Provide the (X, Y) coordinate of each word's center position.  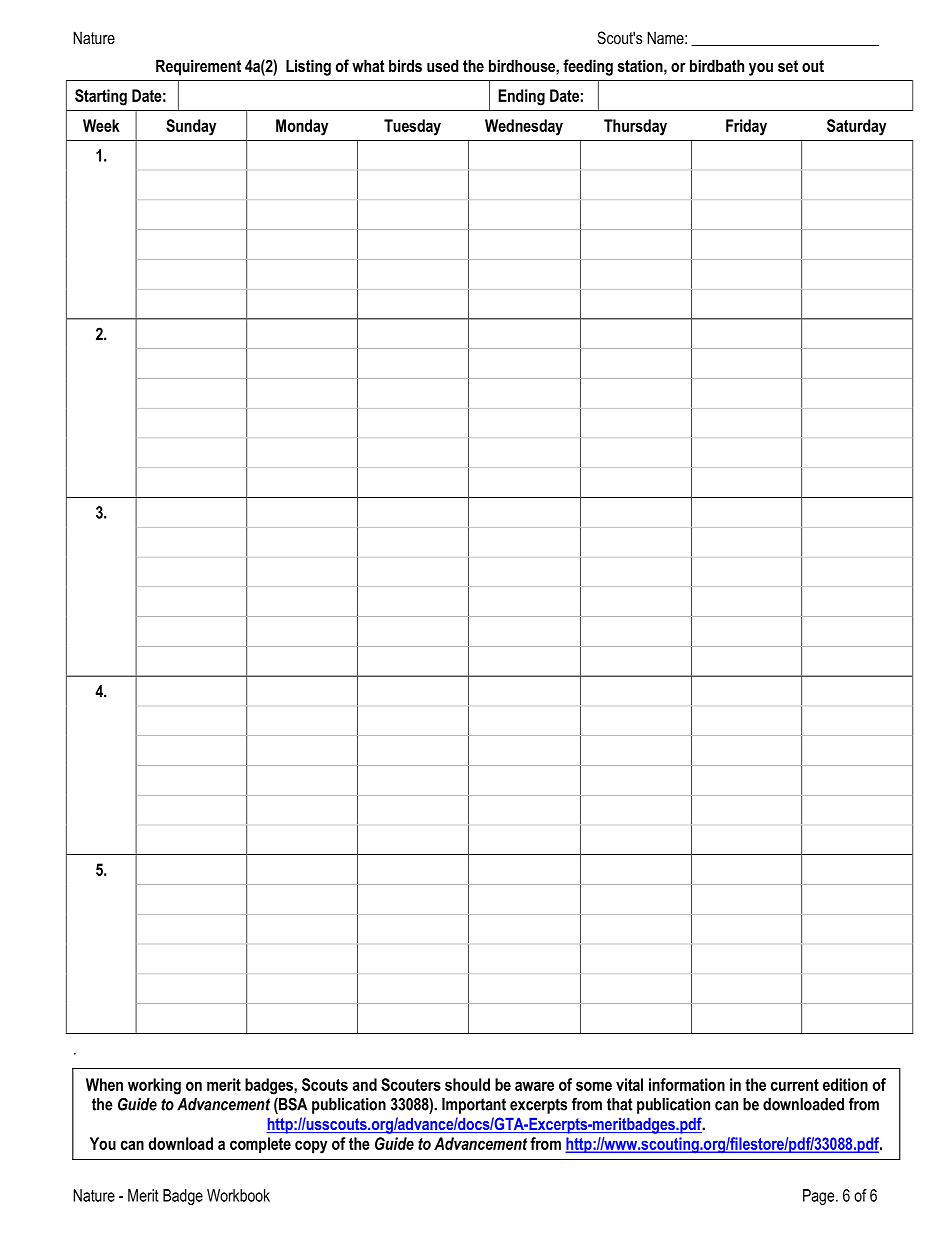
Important (474, 1106)
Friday (746, 127)
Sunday (191, 127)
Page (820, 1197)
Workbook (238, 1195)
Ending (521, 97)
